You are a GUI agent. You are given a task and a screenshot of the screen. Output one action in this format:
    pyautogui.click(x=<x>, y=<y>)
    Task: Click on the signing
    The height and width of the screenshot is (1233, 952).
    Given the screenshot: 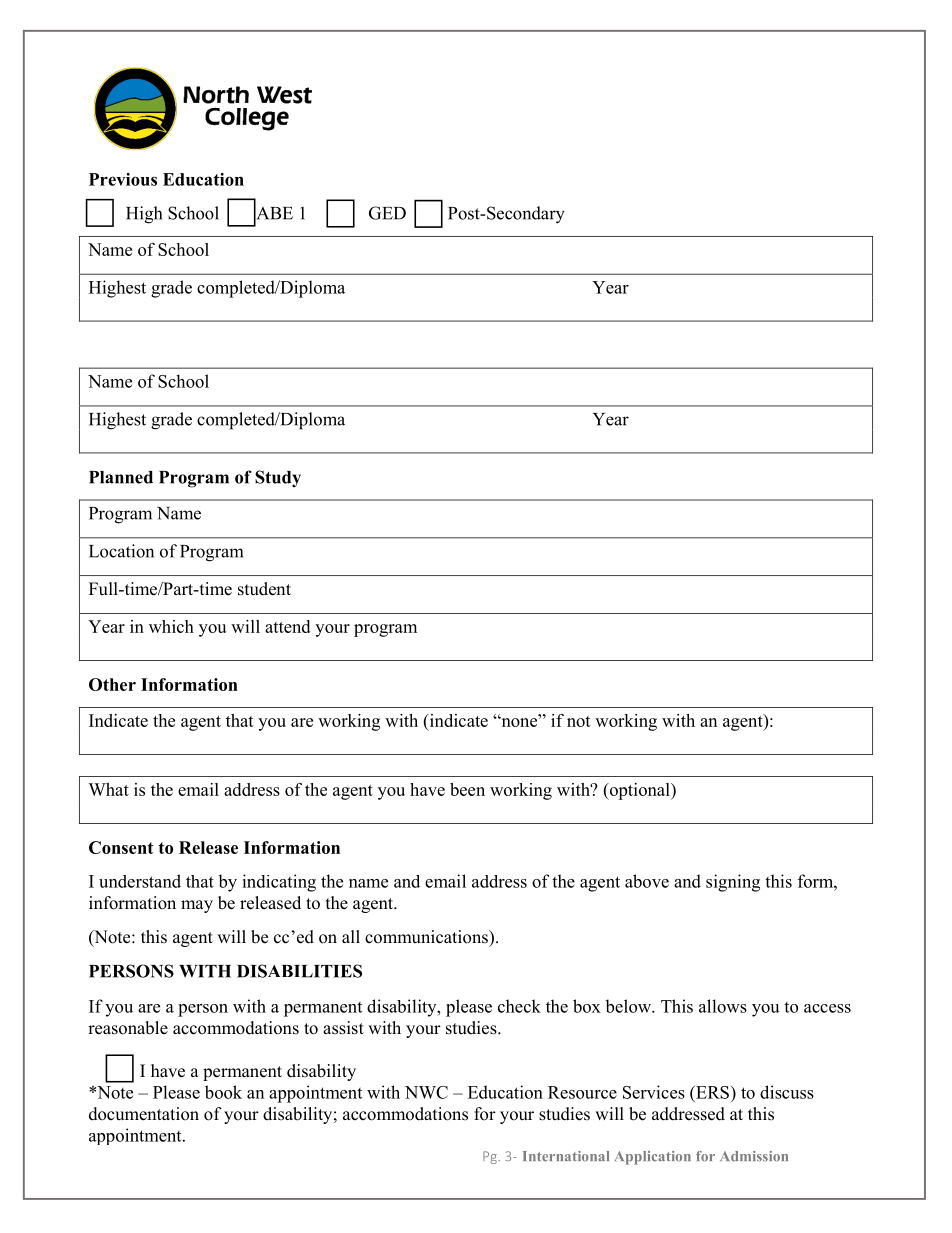 What is the action you would take?
    pyautogui.click(x=733, y=883)
